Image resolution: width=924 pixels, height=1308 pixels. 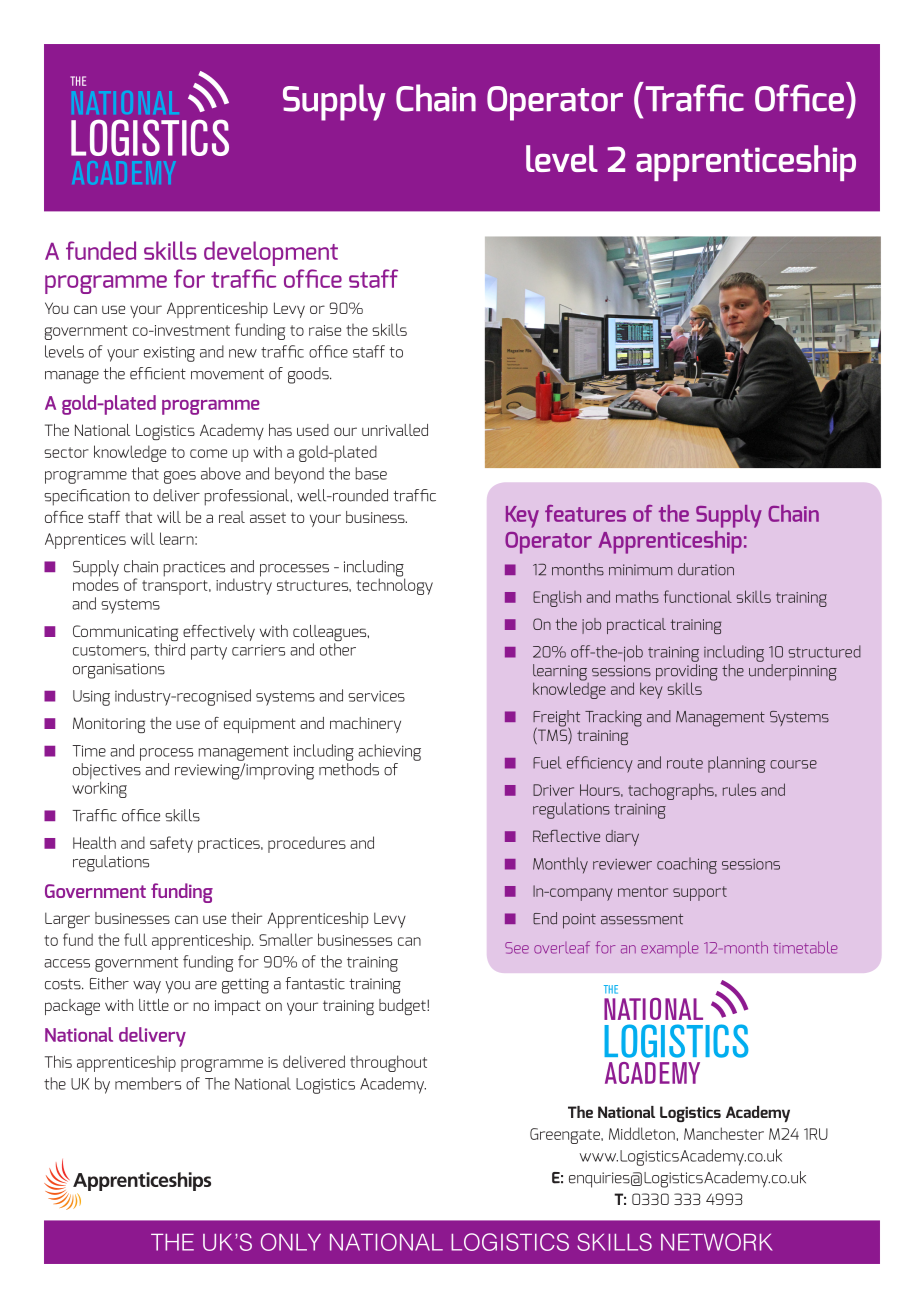 I want to click on ONLY, so click(x=291, y=1242).
